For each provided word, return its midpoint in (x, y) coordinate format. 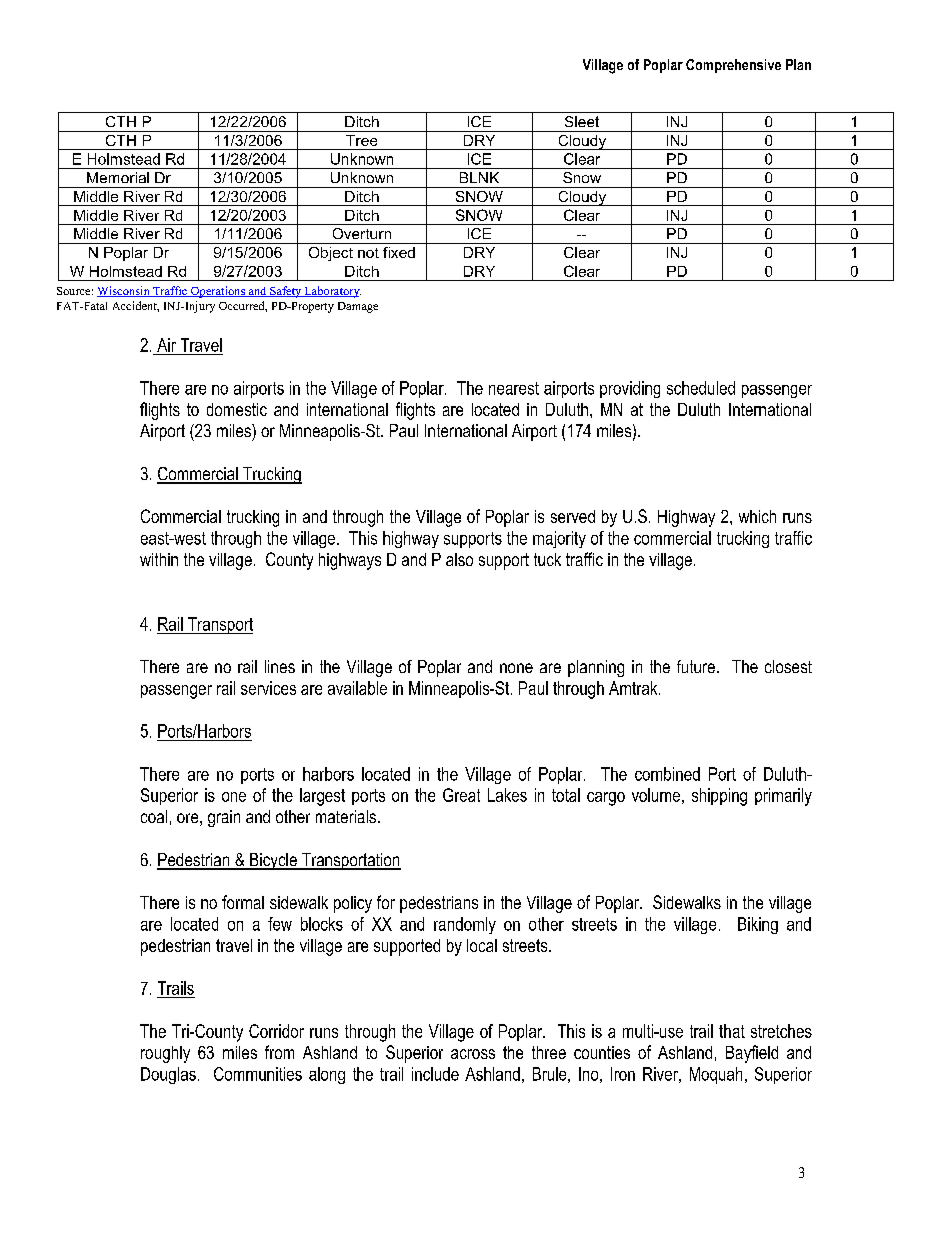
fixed (399, 252)
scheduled (701, 388)
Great (461, 795)
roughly (165, 1054)
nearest (514, 388)
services (268, 688)
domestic (237, 409)
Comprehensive (733, 66)
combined (667, 774)
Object (331, 254)
